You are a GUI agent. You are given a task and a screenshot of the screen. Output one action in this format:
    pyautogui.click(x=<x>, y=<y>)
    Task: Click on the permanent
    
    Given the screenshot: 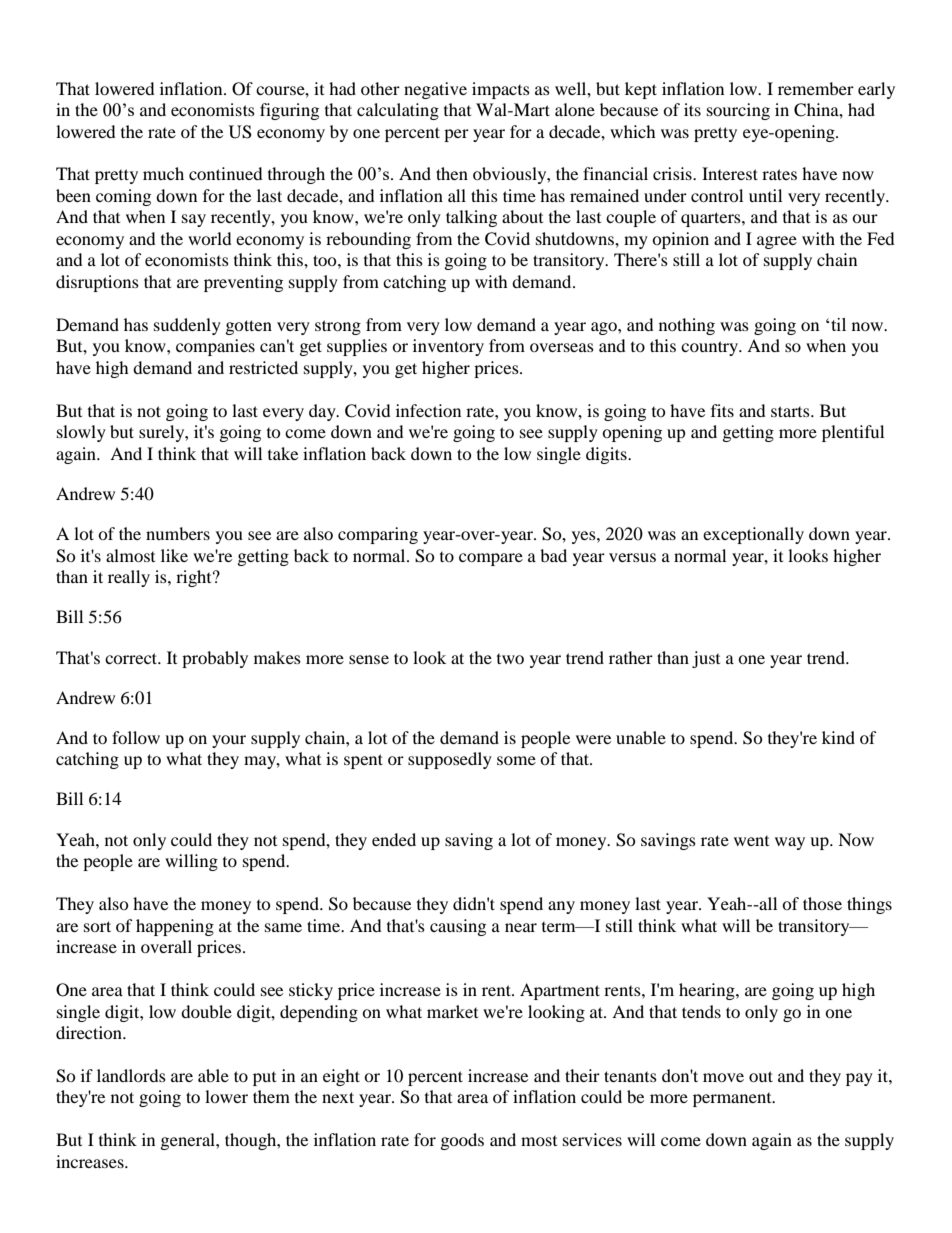 What is the action you would take?
    pyautogui.click(x=733, y=1100)
